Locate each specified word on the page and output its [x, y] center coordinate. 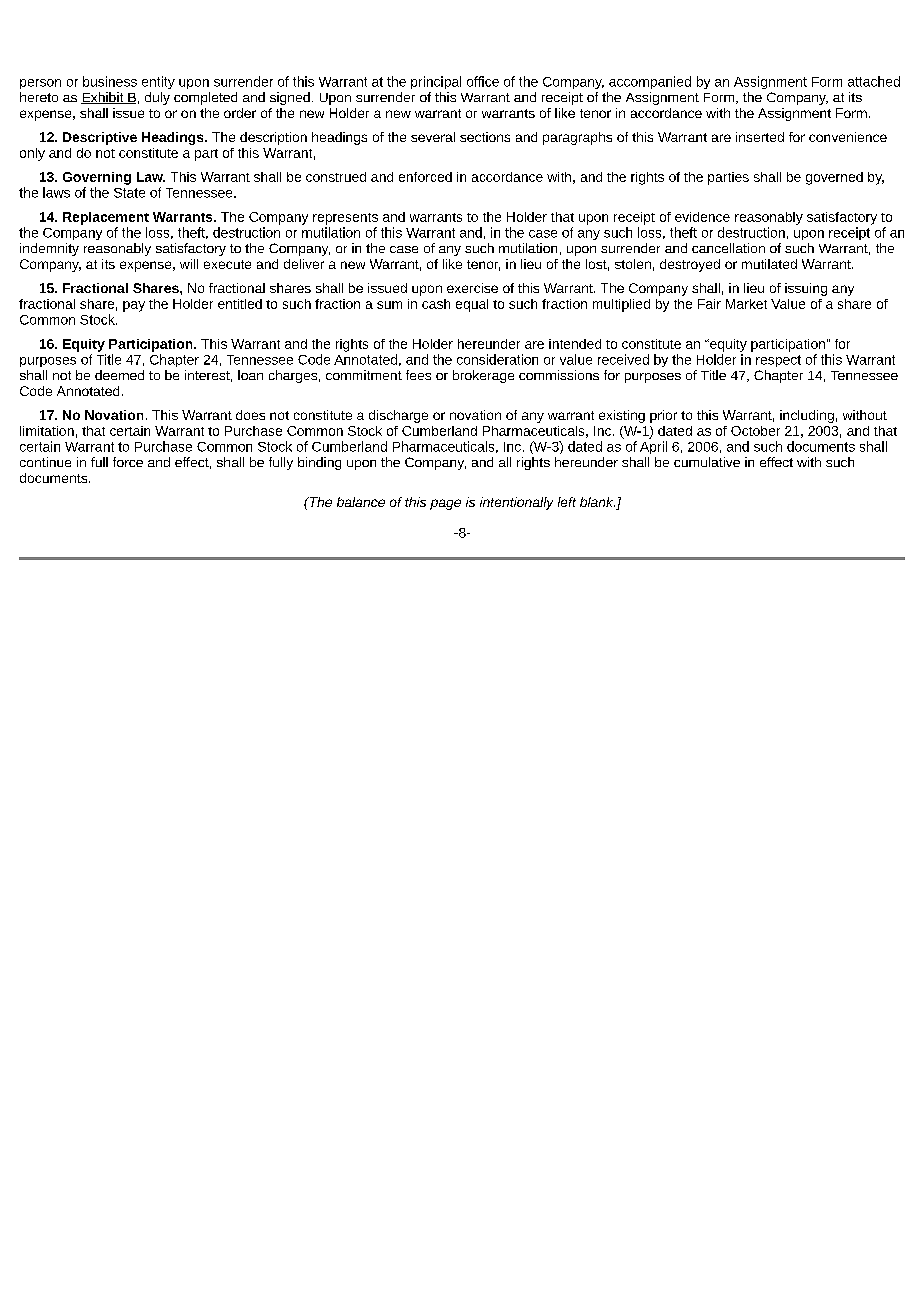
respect [778, 361]
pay [134, 306]
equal [472, 305]
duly [157, 98]
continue [45, 462]
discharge [398, 416]
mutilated [769, 264]
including [807, 416]
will [189, 264]
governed [834, 178]
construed [336, 177]
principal [436, 82]
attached [874, 81]
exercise [472, 288]
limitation [47, 431]
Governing [97, 178]
